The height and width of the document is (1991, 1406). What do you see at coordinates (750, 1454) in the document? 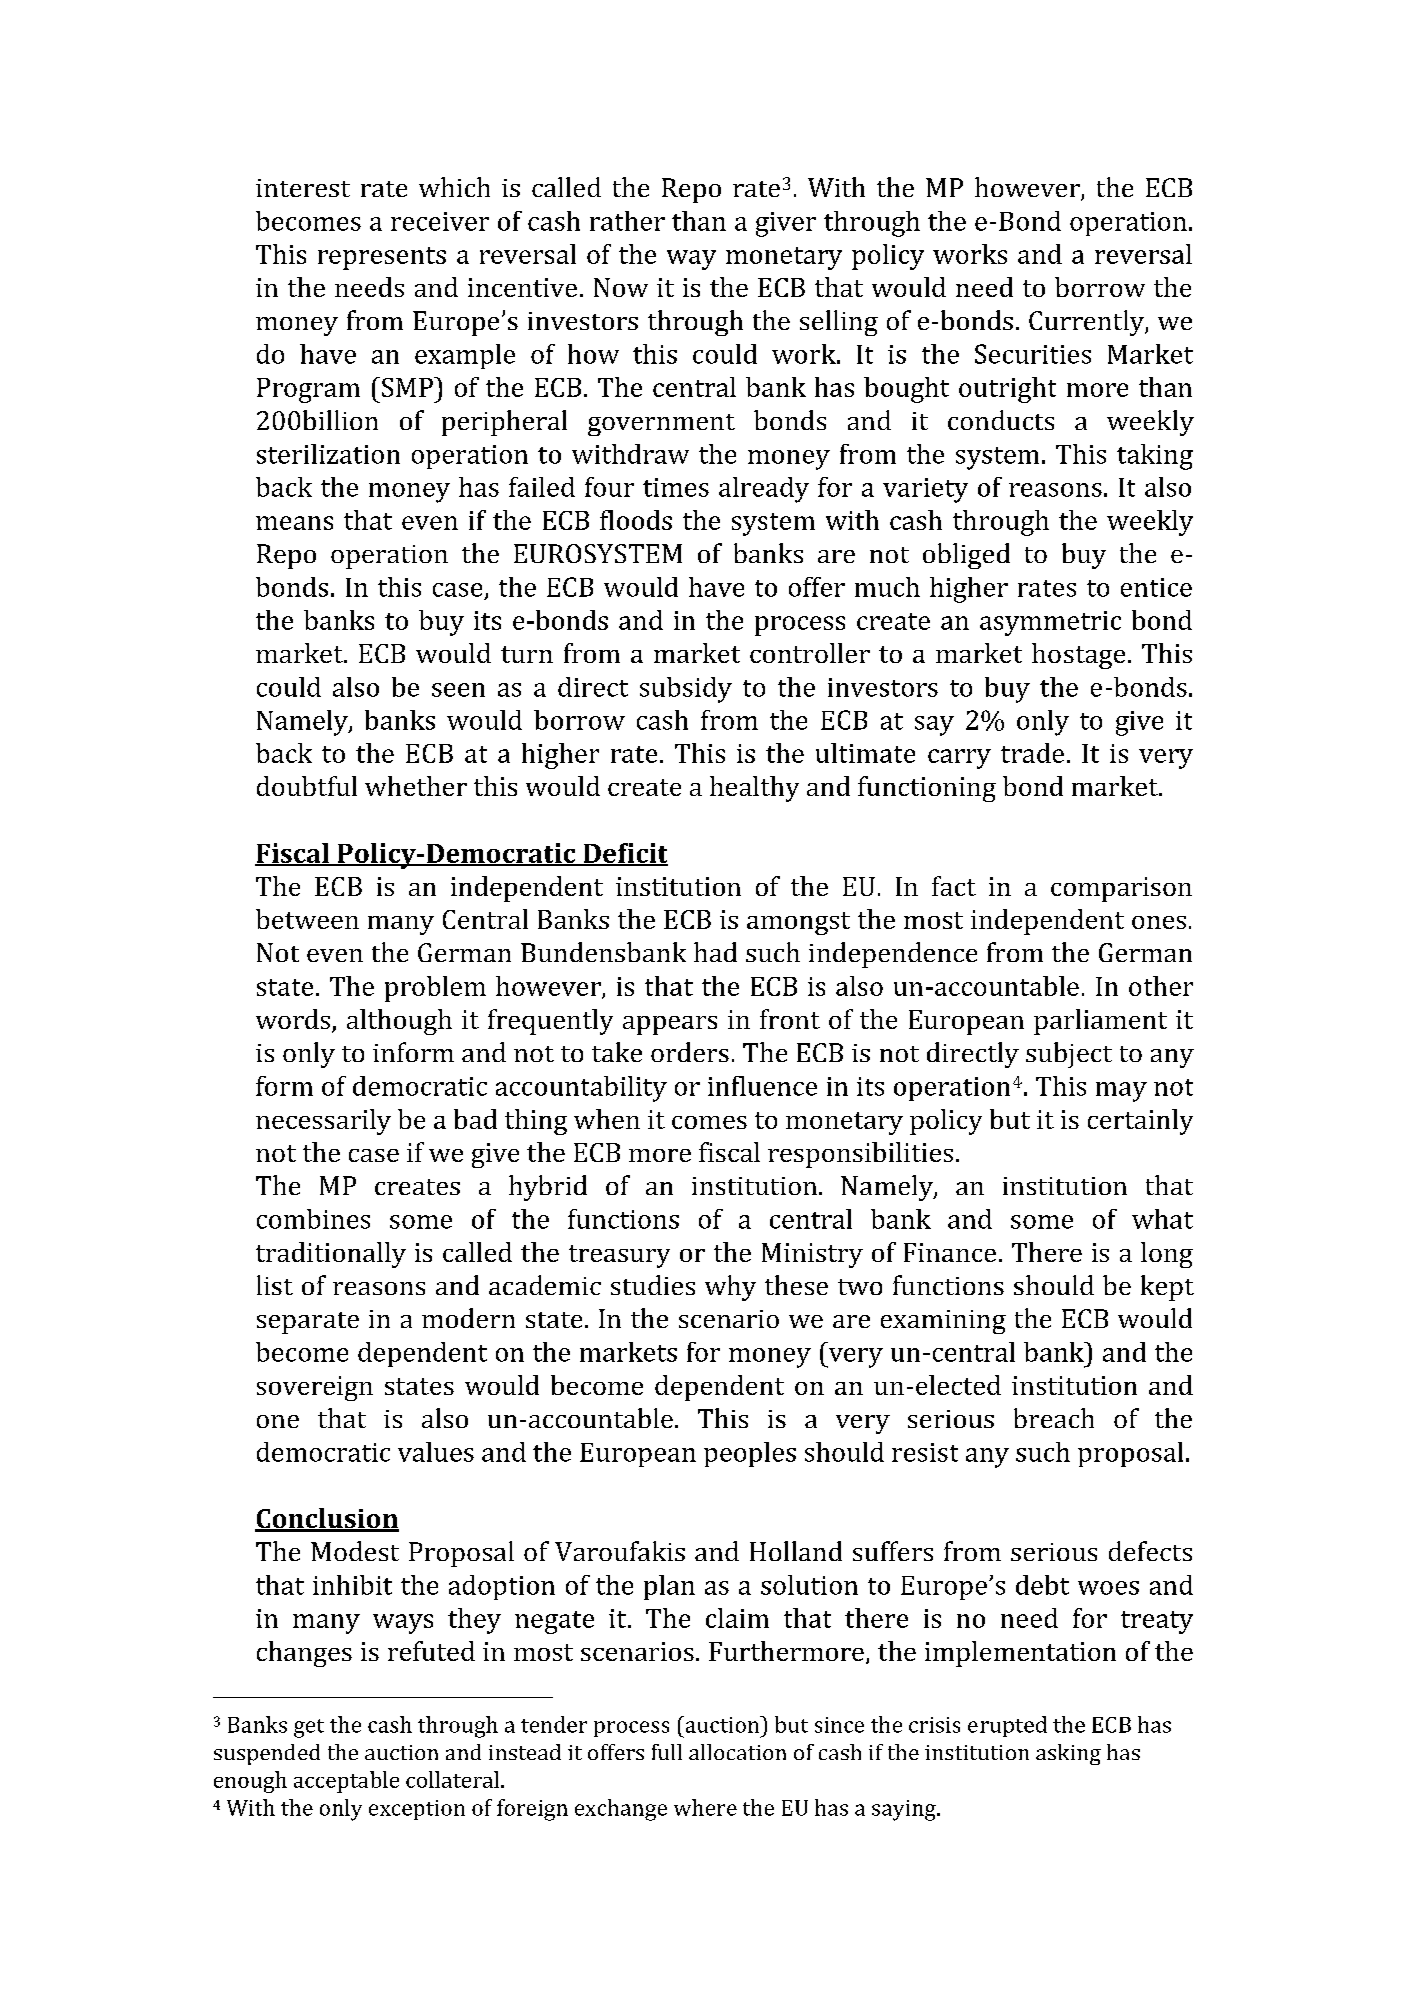
I see `peoples` at bounding box center [750, 1454].
